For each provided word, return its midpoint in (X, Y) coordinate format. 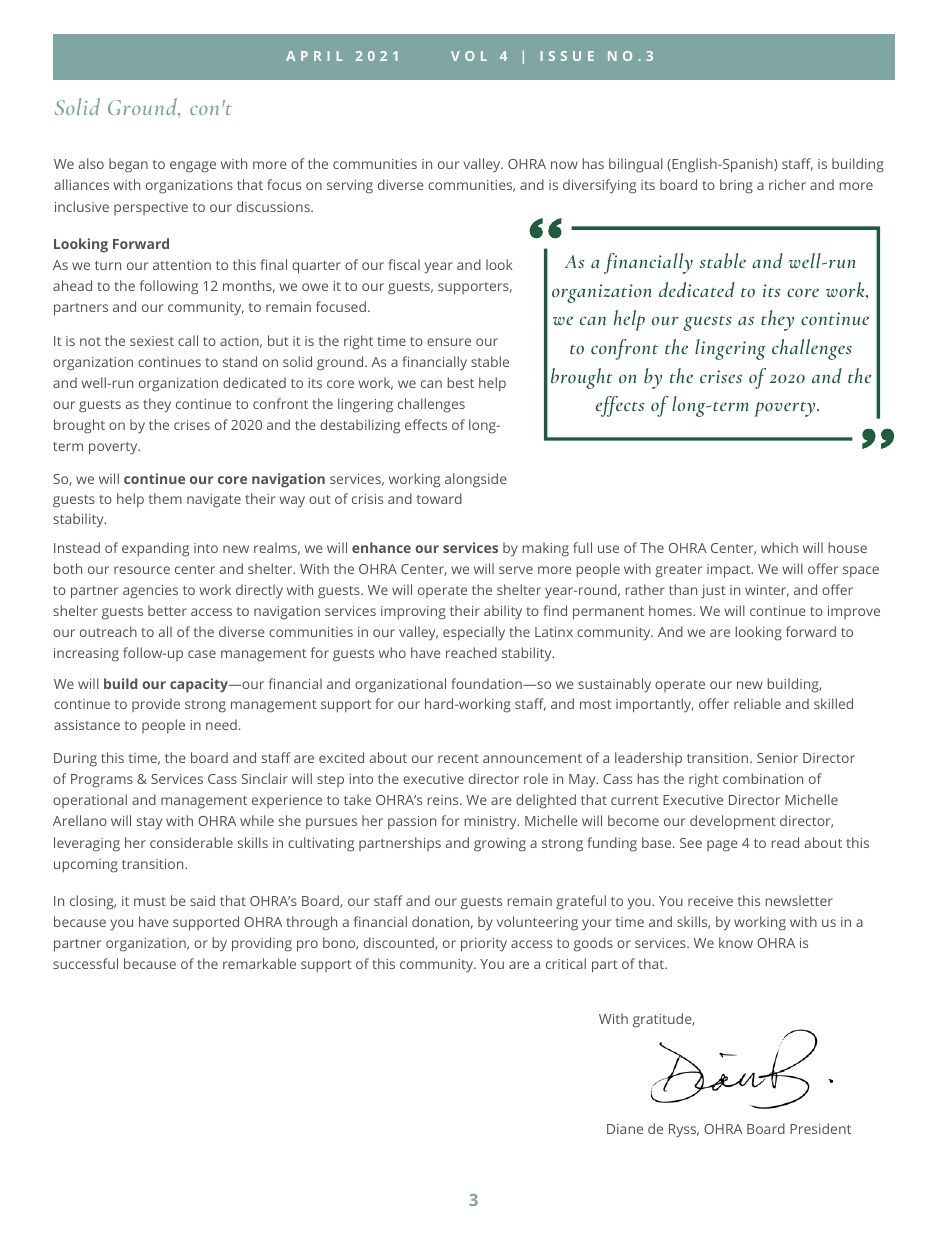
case (202, 654)
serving (350, 187)
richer (787, 184)
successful (85, 963)
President (820, 1128)
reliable (757, 703)
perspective (151, 208)
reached (471, 652)
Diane (625, 1129)
